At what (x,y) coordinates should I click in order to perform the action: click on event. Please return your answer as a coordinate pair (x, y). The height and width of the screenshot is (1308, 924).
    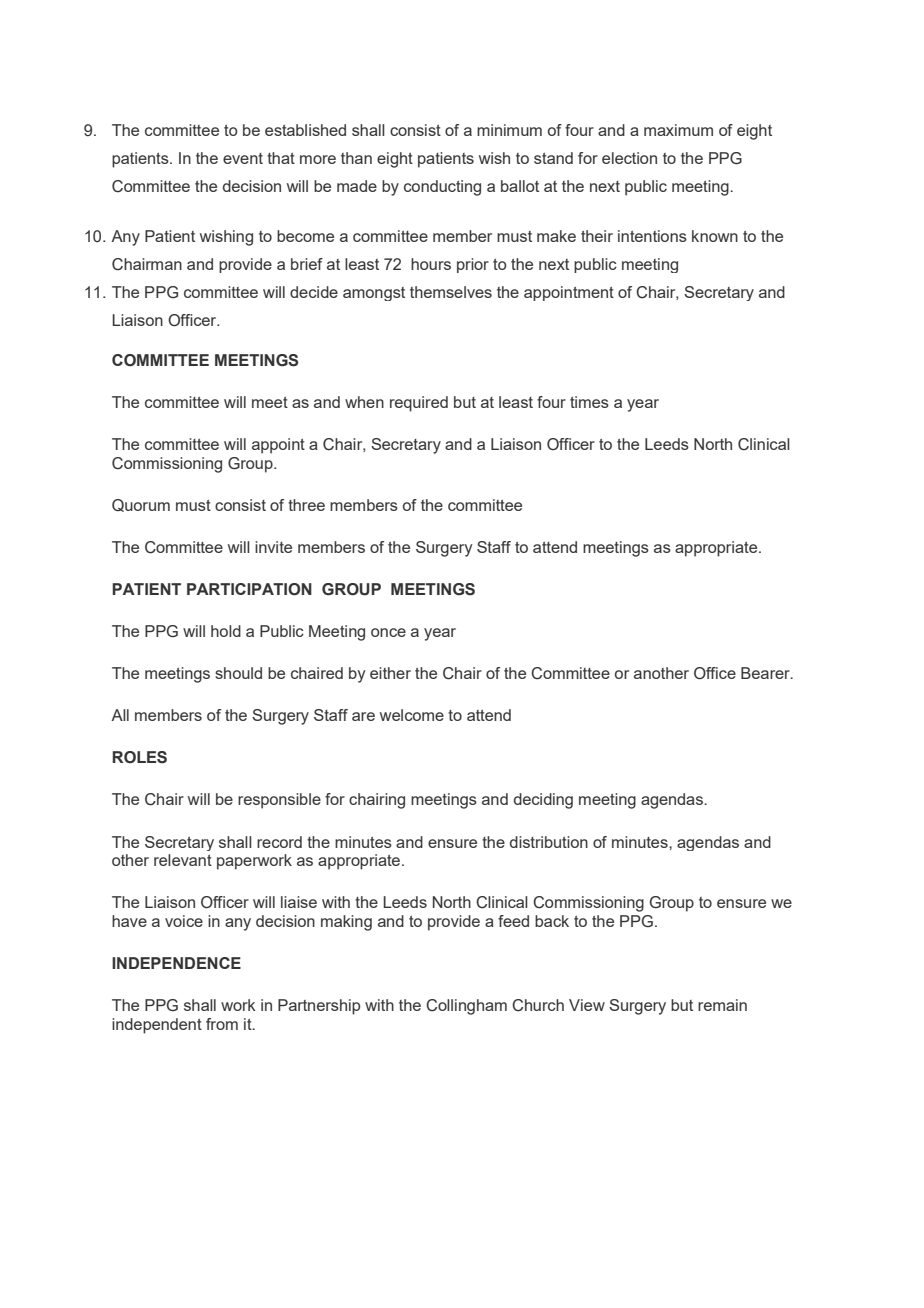
    Looking at the image, I should click on (243, 158).
